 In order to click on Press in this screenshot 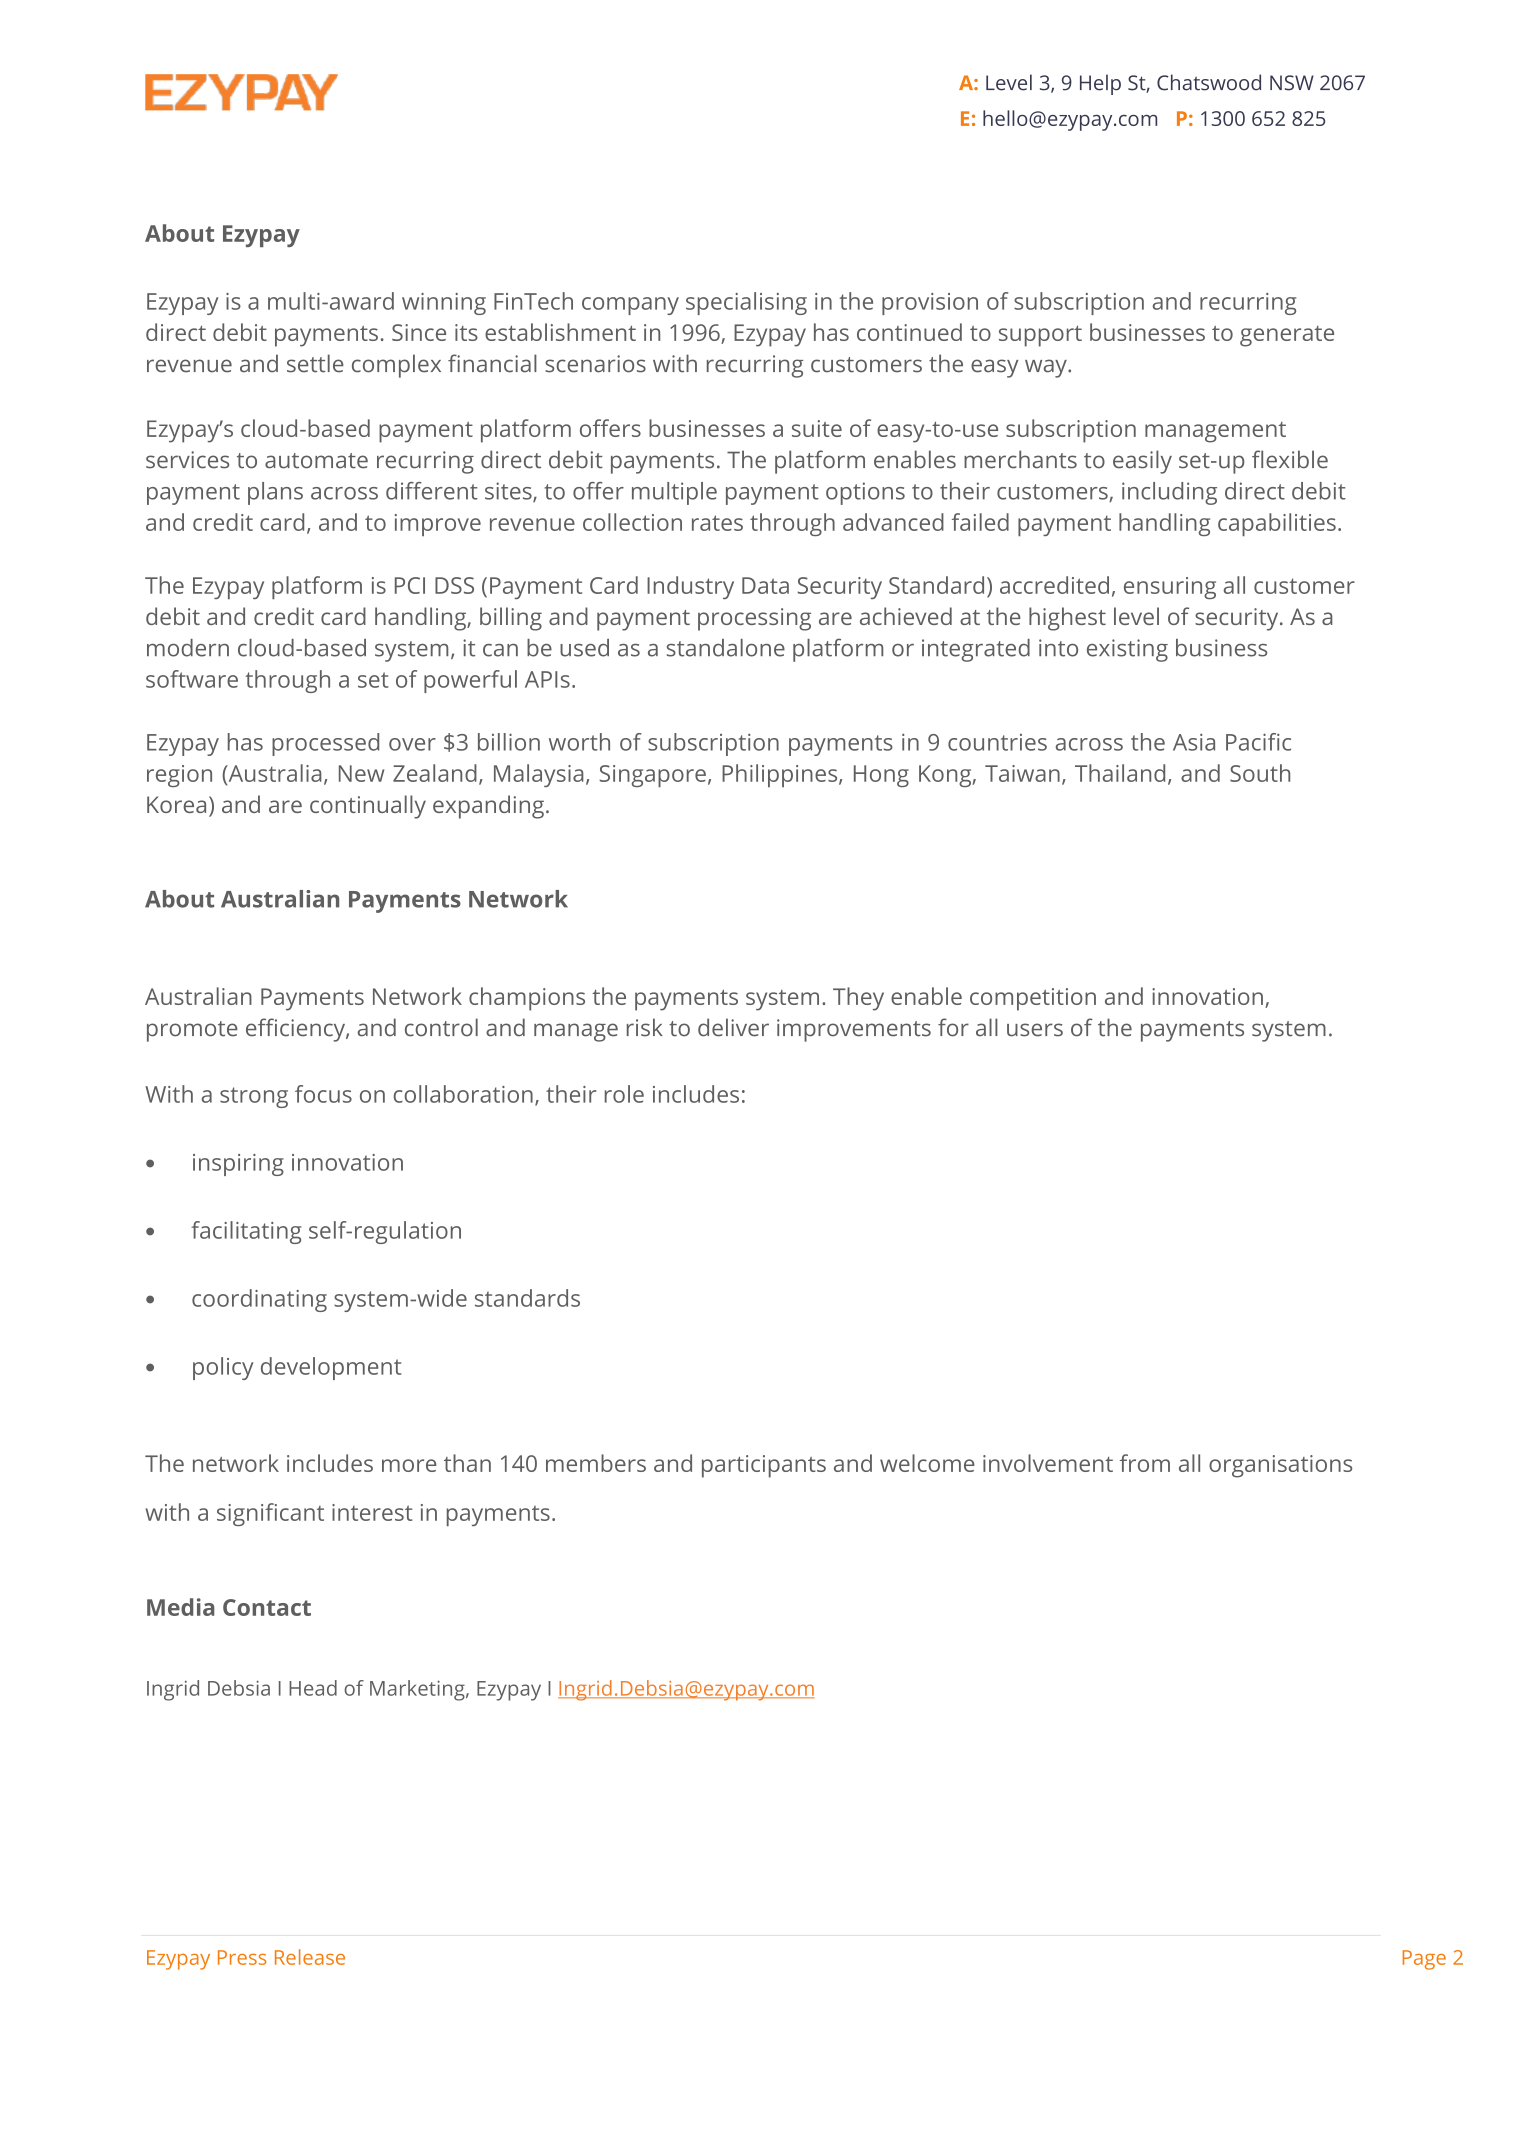, I will do `click(242, 1957)`.
